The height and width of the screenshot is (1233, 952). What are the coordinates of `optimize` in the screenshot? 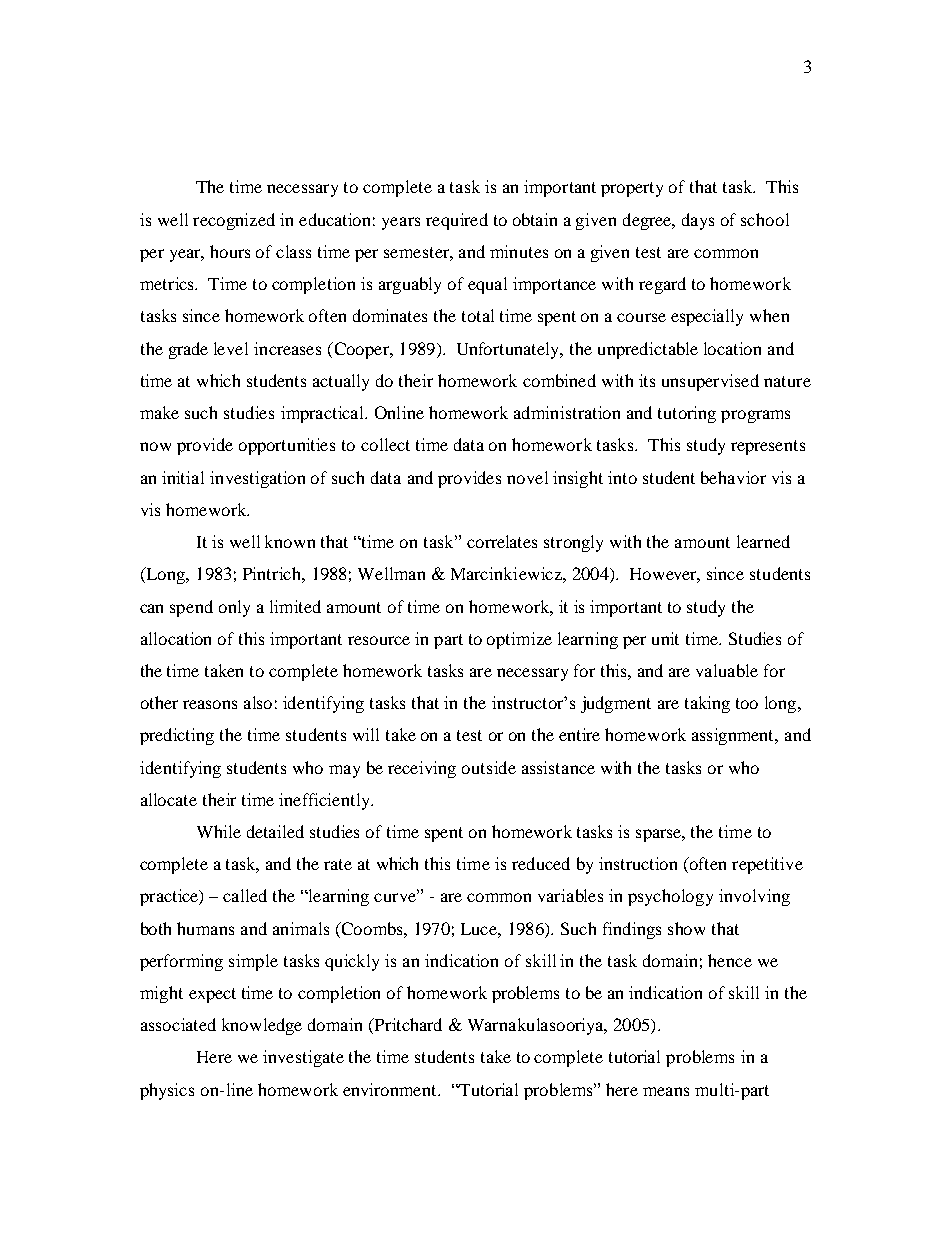 It's located at (519, 640).
